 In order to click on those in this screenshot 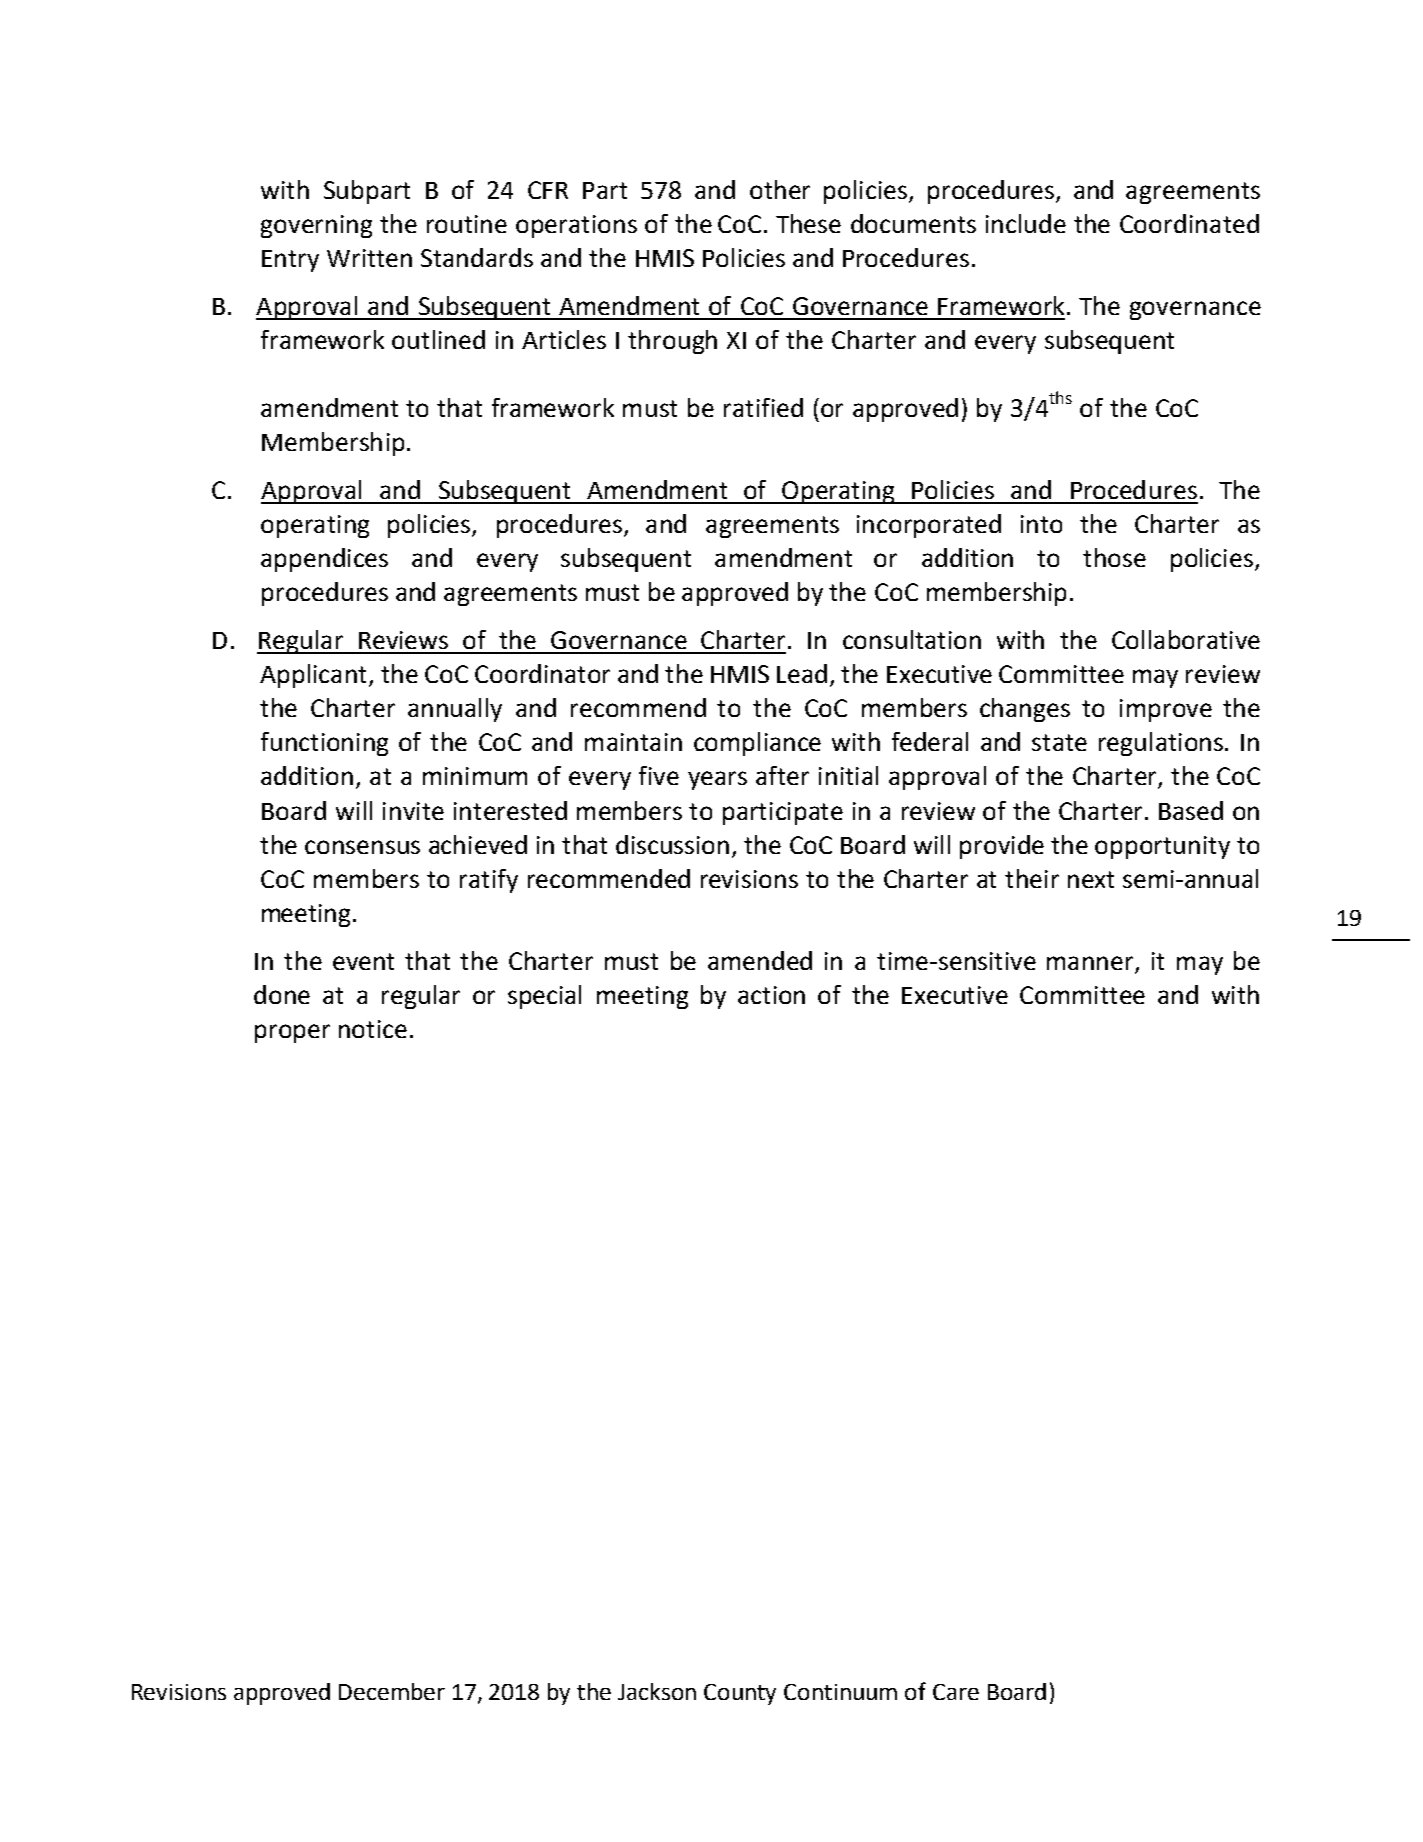, I will do `click(1114, 557)`.
